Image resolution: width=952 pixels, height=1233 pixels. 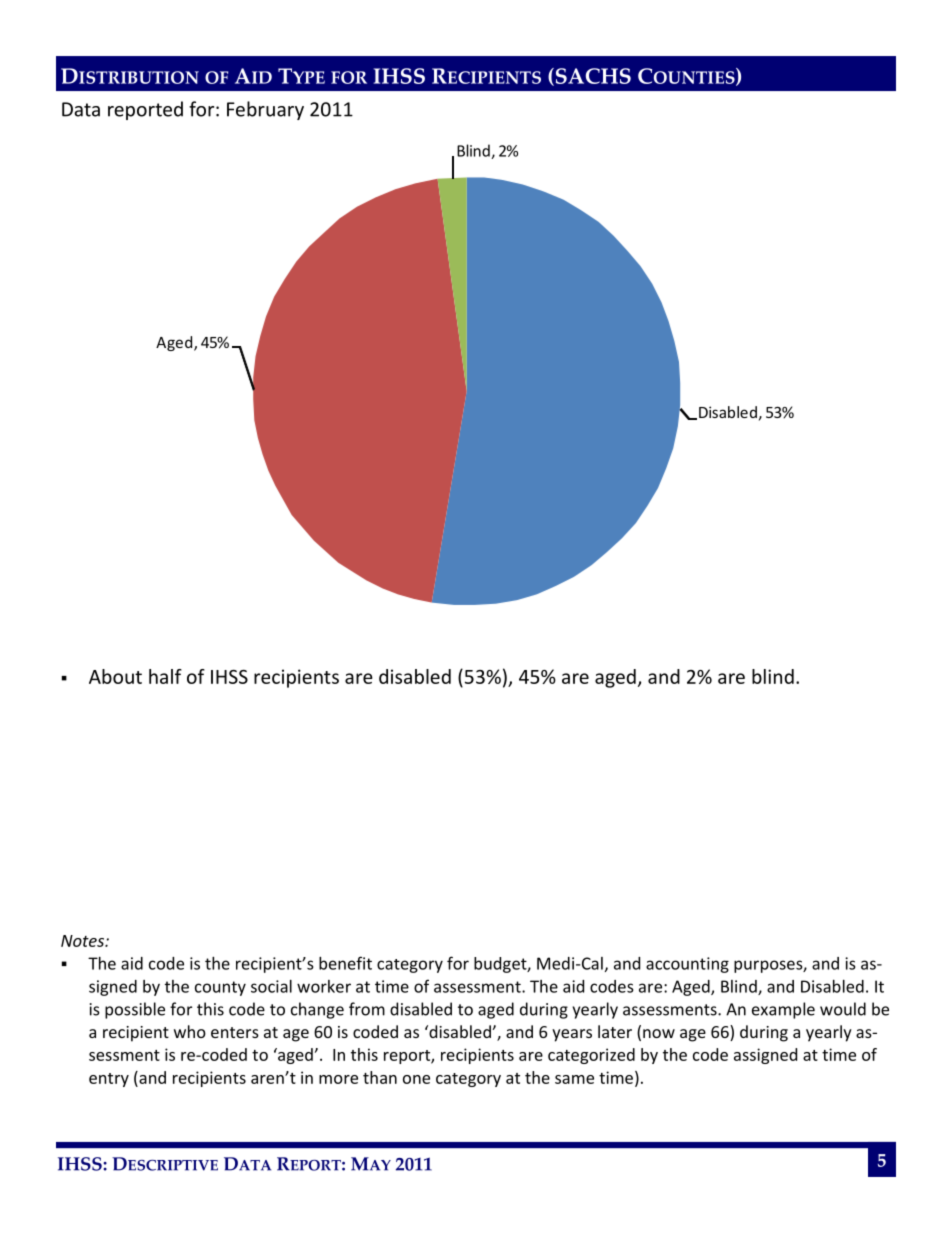 I want to click on half, so click(x=165, y=676).
